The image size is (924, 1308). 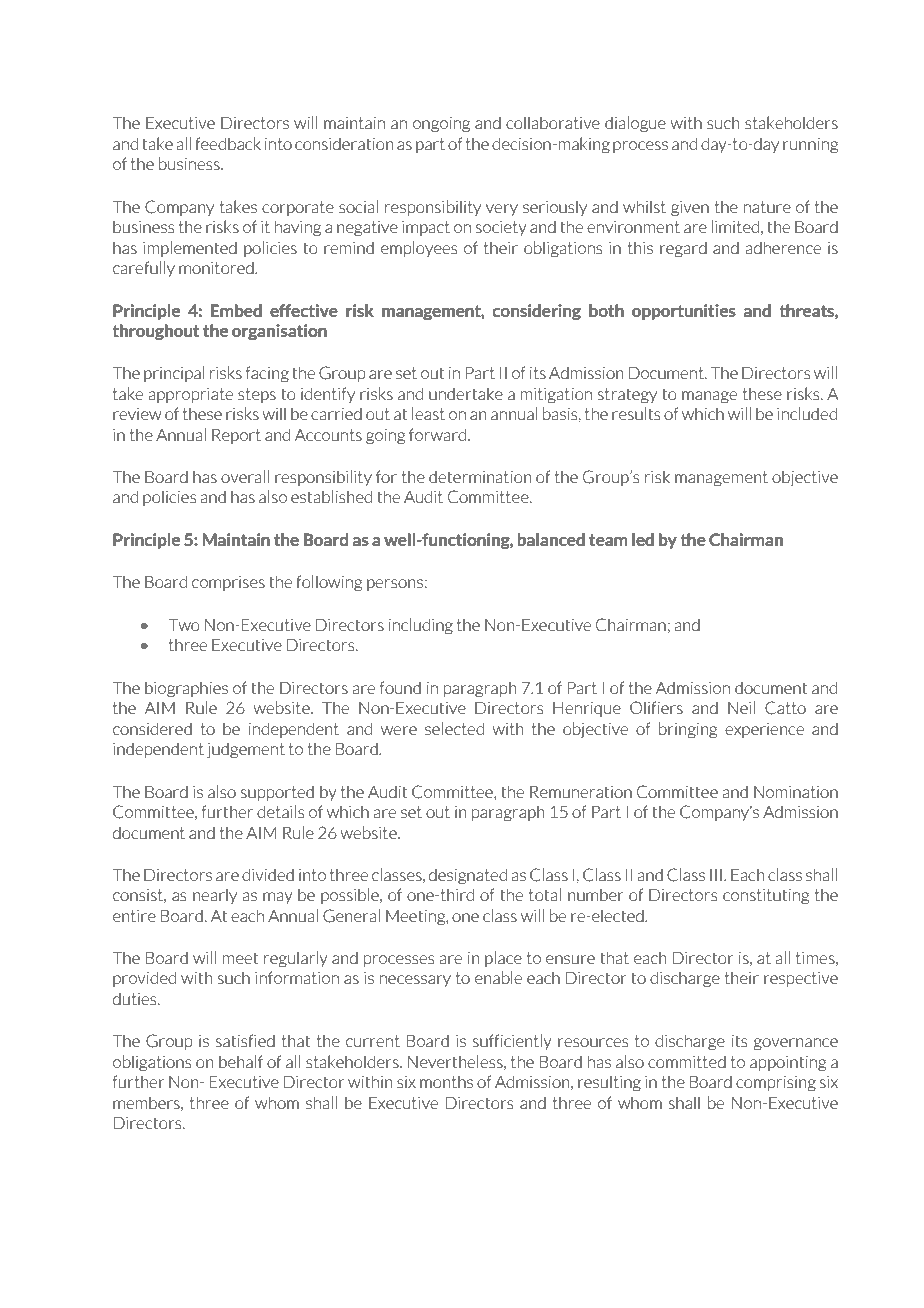 What do you see at coordinates (643, 539) in the screenshot?
I see `led` at bounding box center [643, 539].
